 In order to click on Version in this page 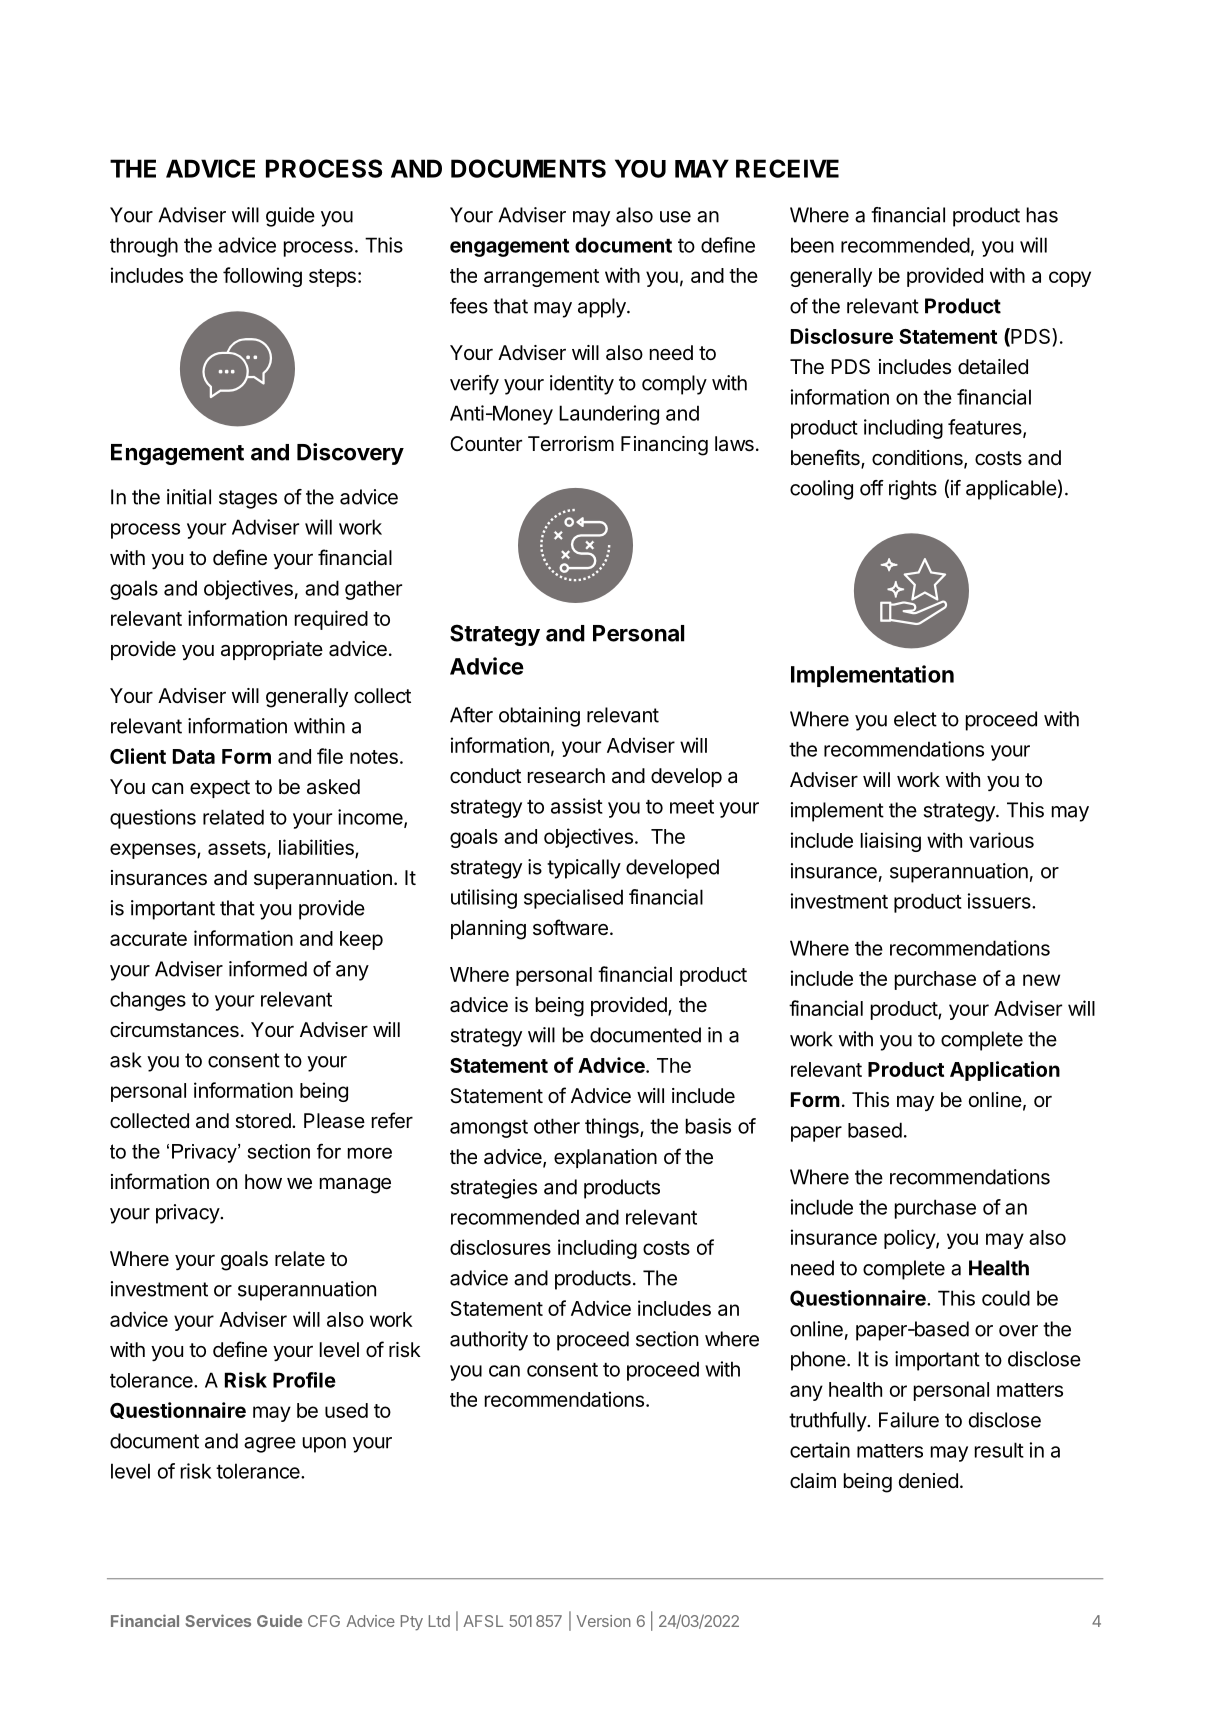, I will do `click(603, 1621)`.
